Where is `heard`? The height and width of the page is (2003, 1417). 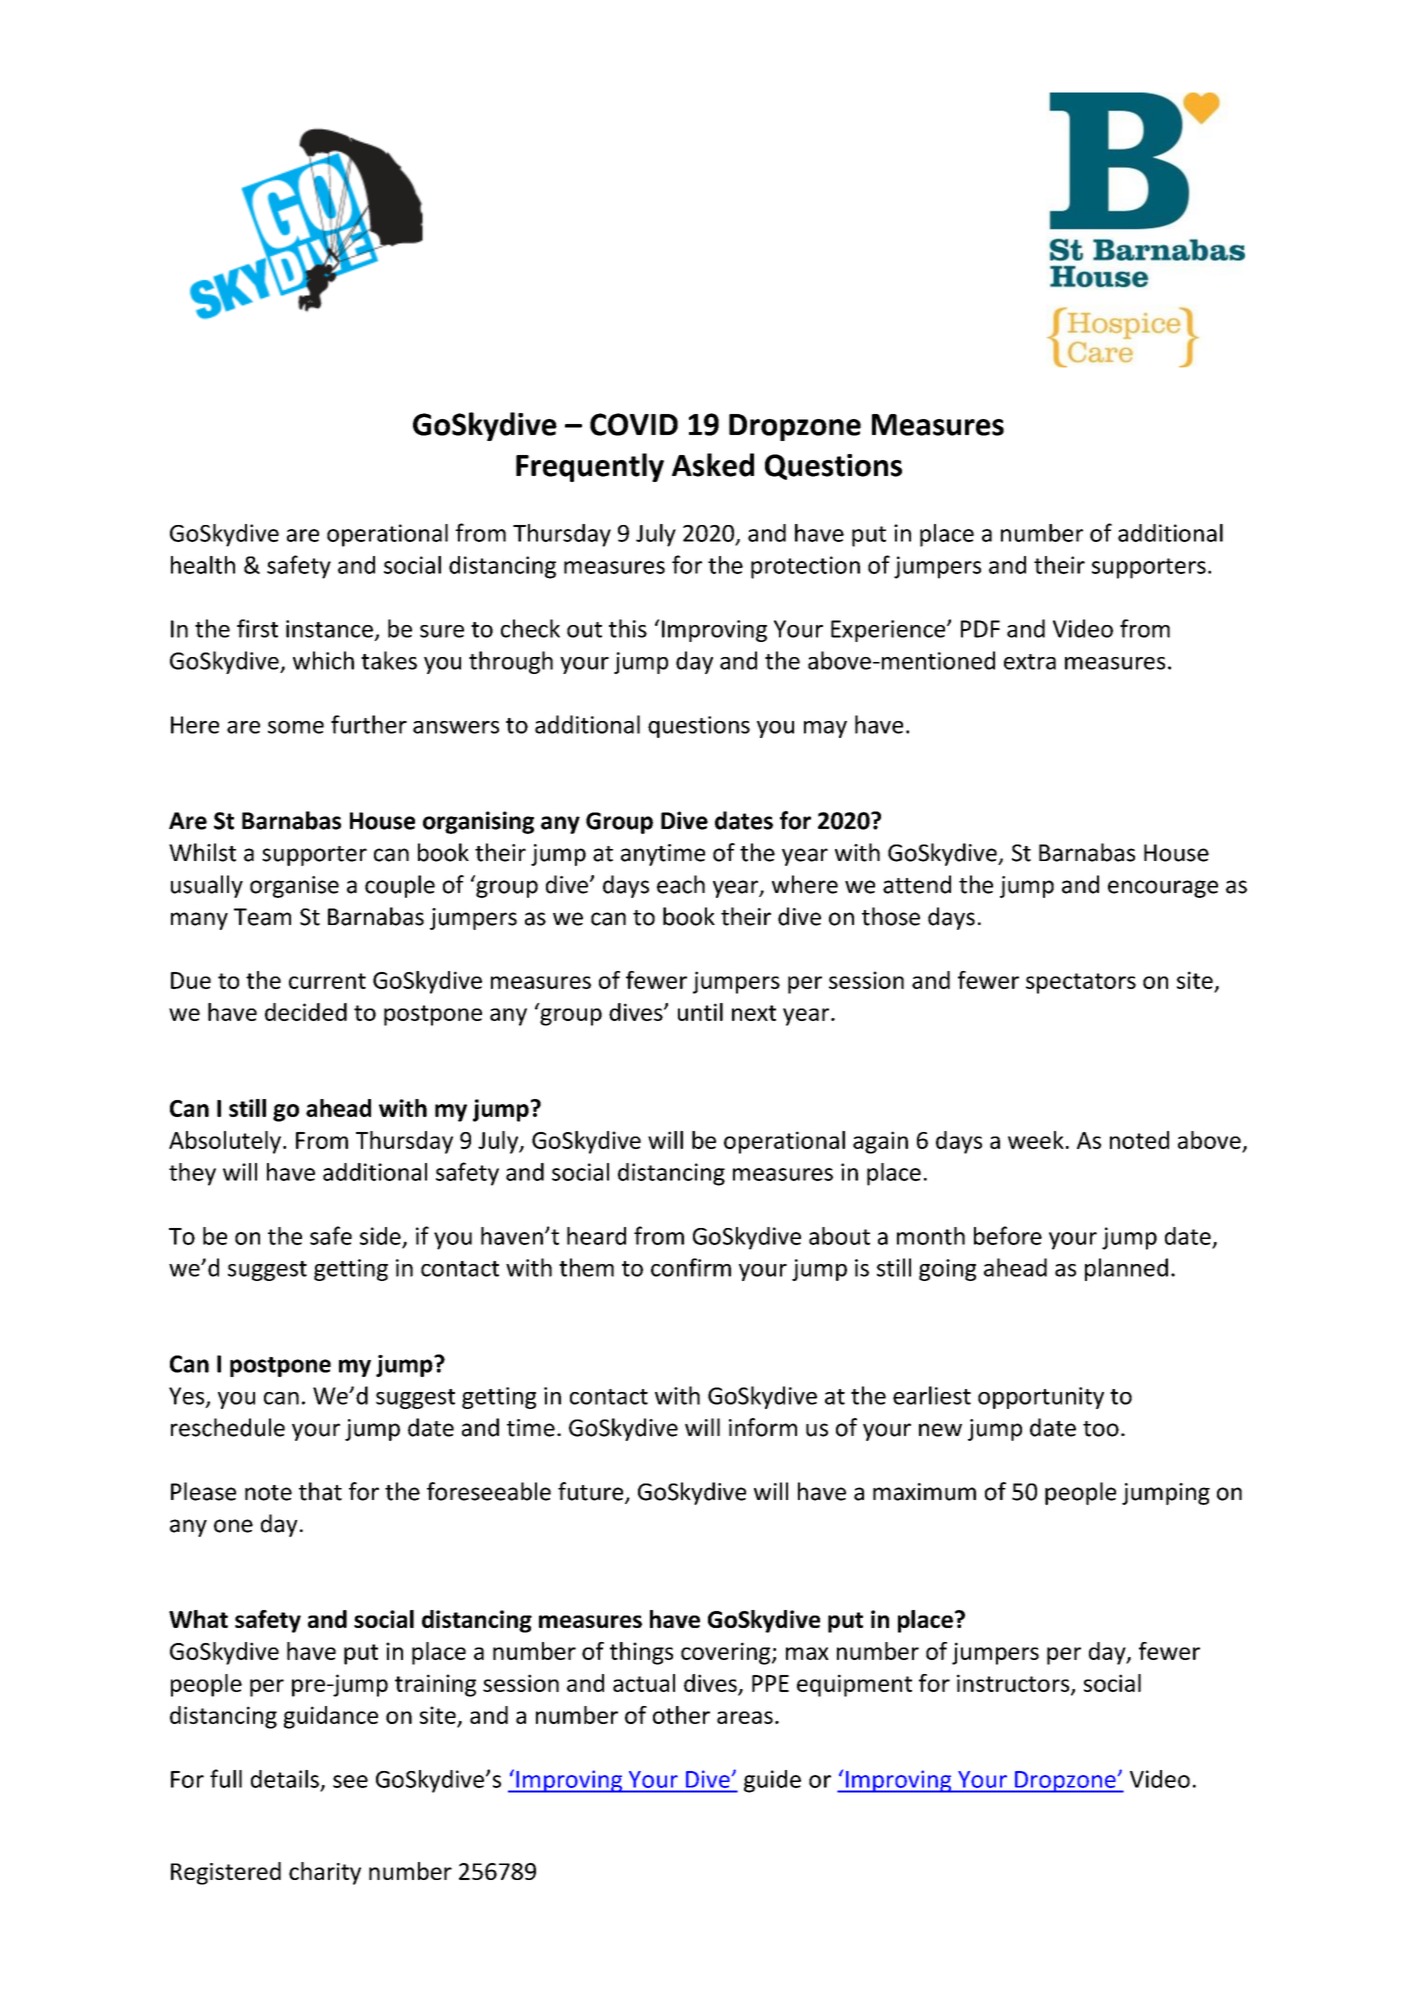 heard is located at coordinates (596, 1236).
